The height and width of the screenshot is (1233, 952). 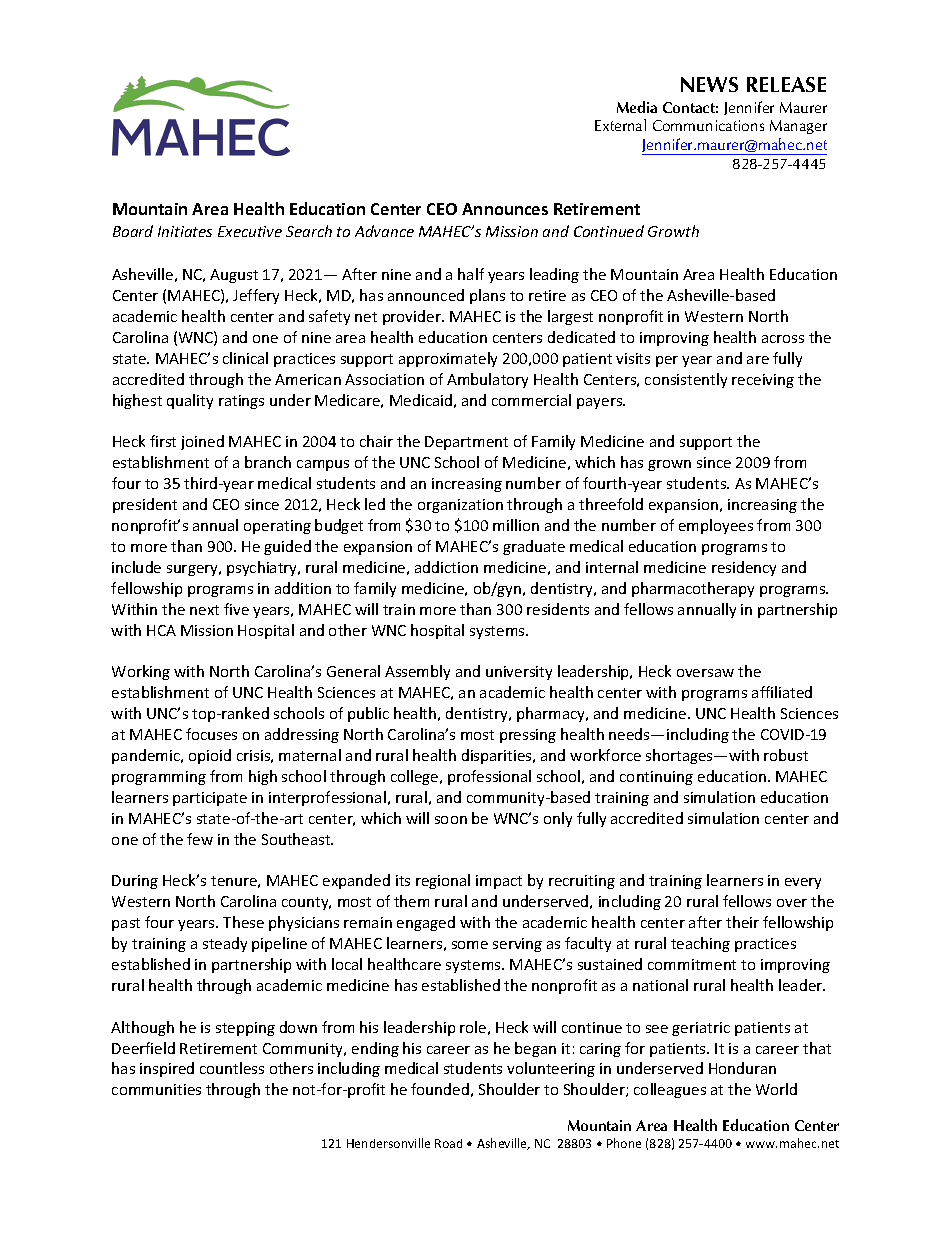 I want to click on Announces, so click(x=505, y=209).
